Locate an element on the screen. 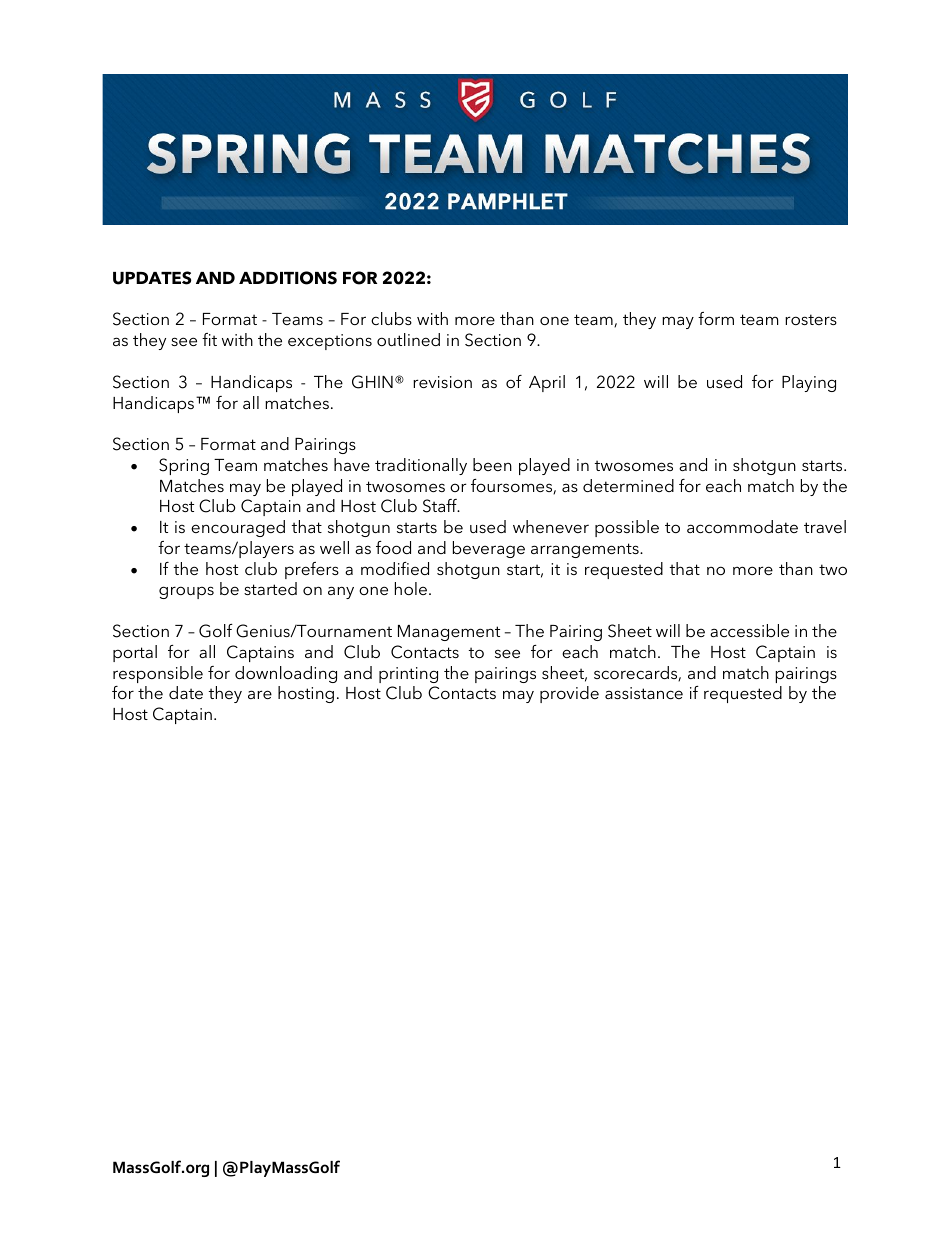  outlined is located at coordinates (408, 339).
